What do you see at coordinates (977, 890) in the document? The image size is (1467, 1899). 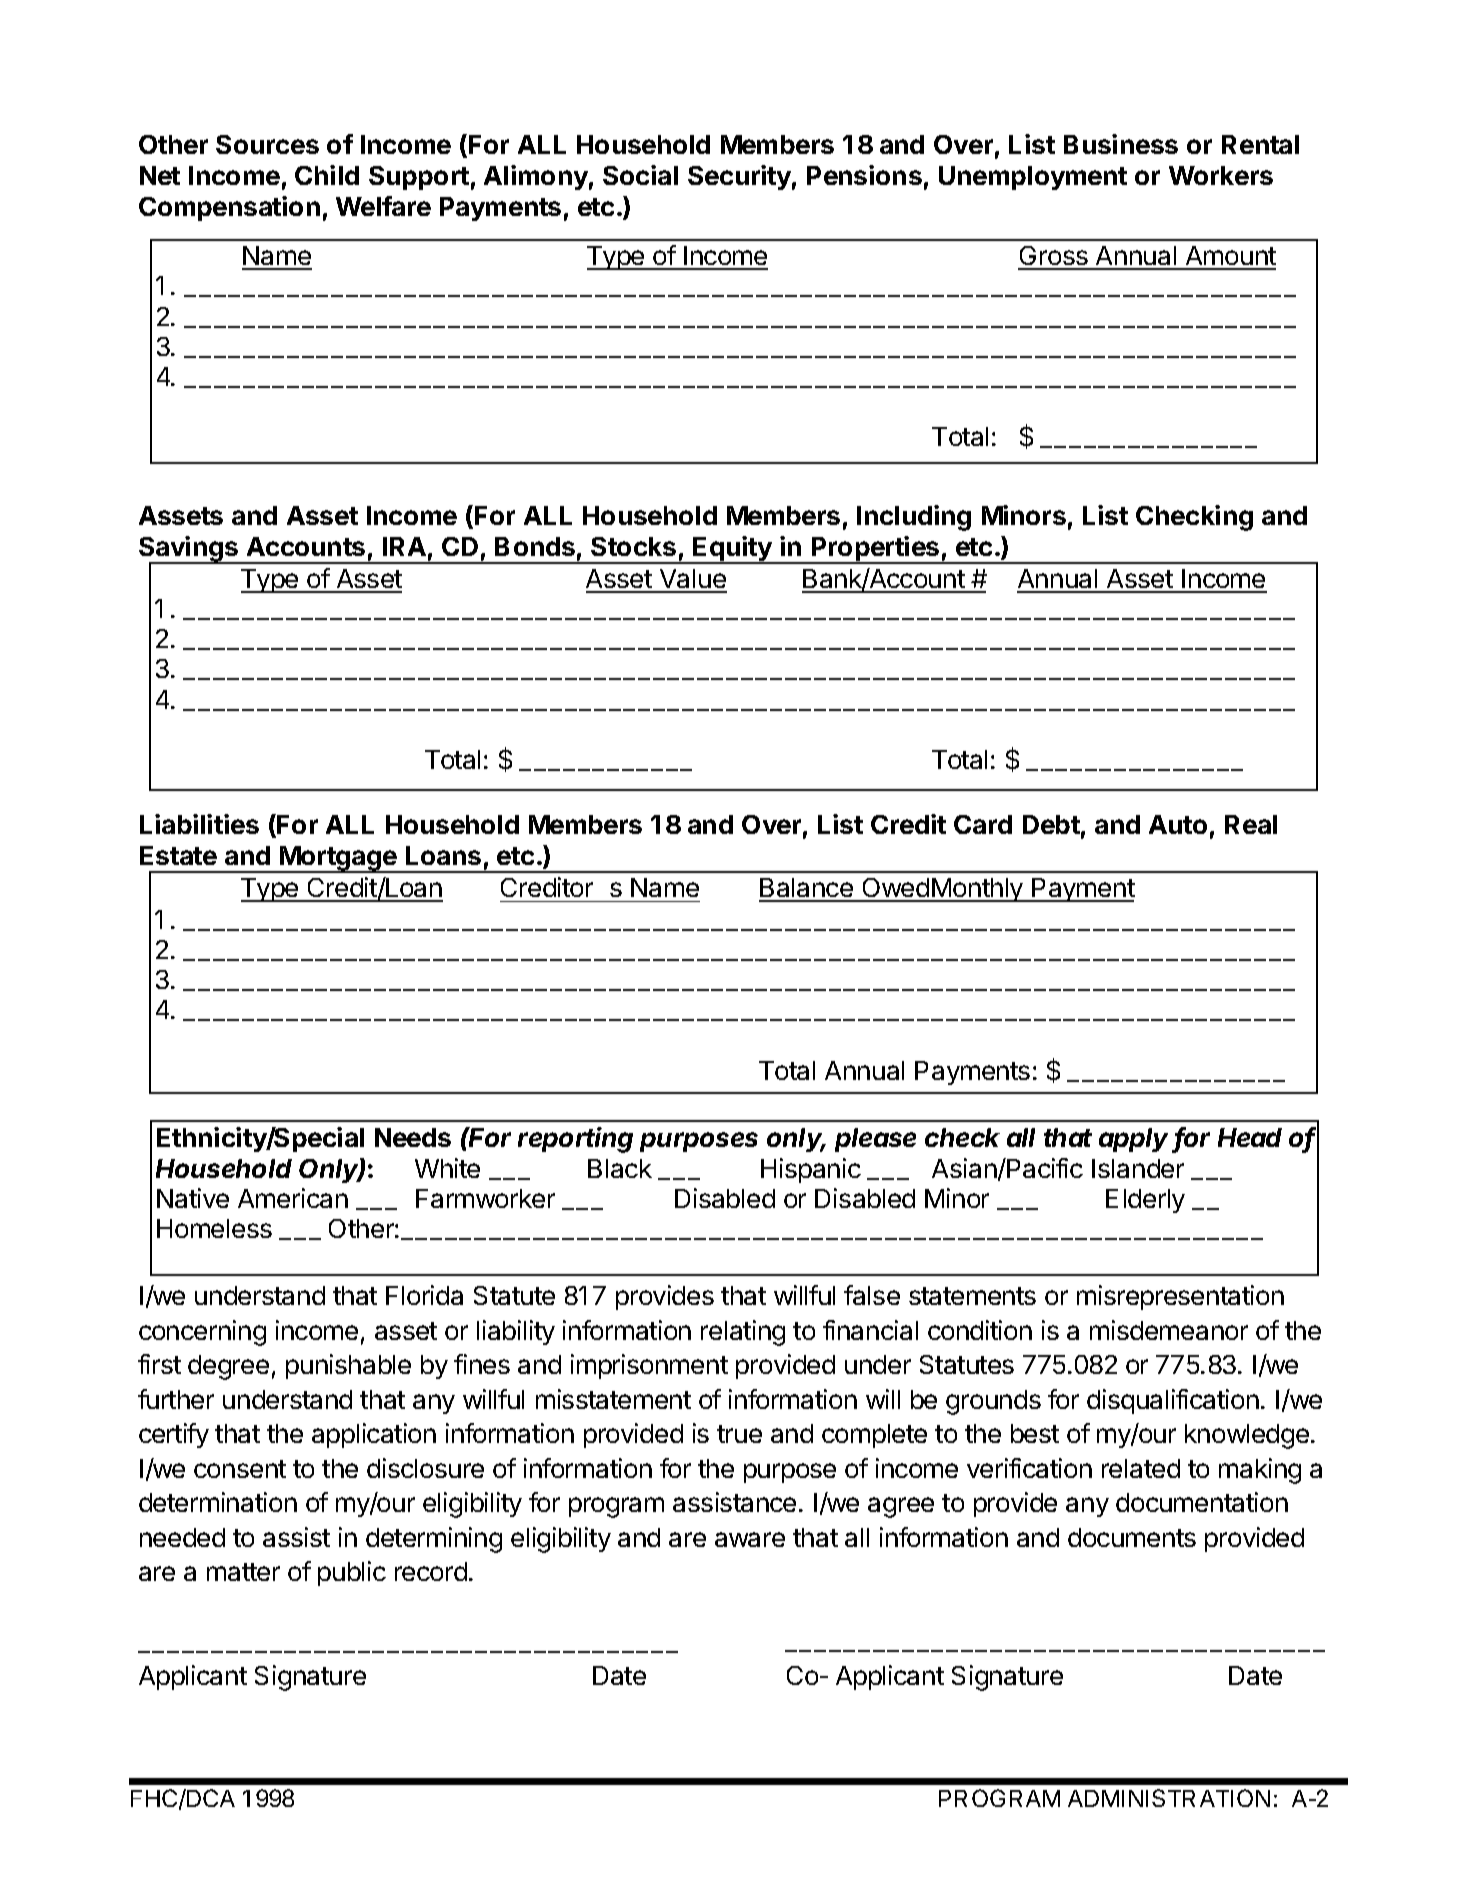 I see `Monthly` at bounding box center [977, 890].
